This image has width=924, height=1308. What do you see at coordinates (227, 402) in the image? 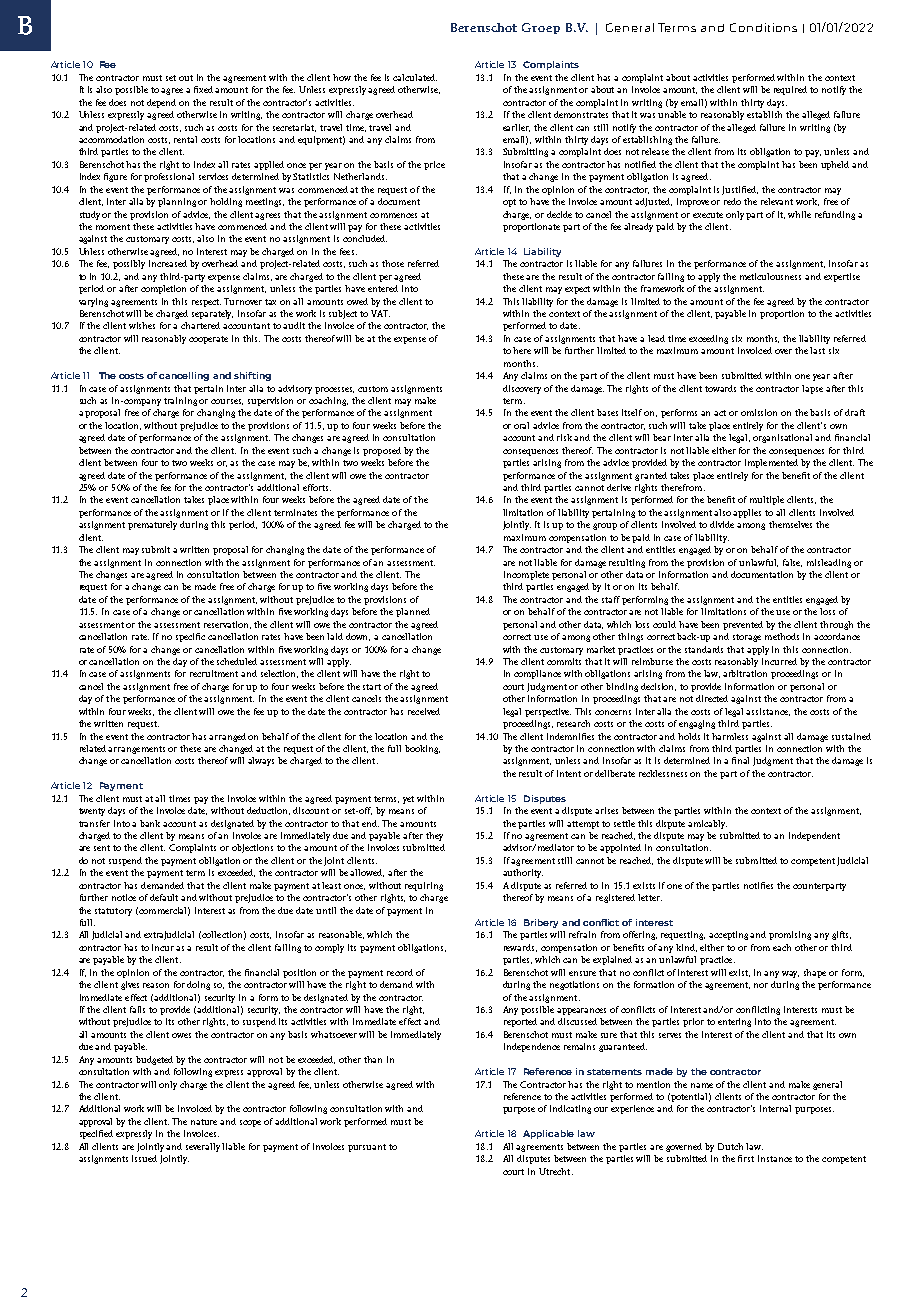
I see `courses` at bounding box center [227, 402].
